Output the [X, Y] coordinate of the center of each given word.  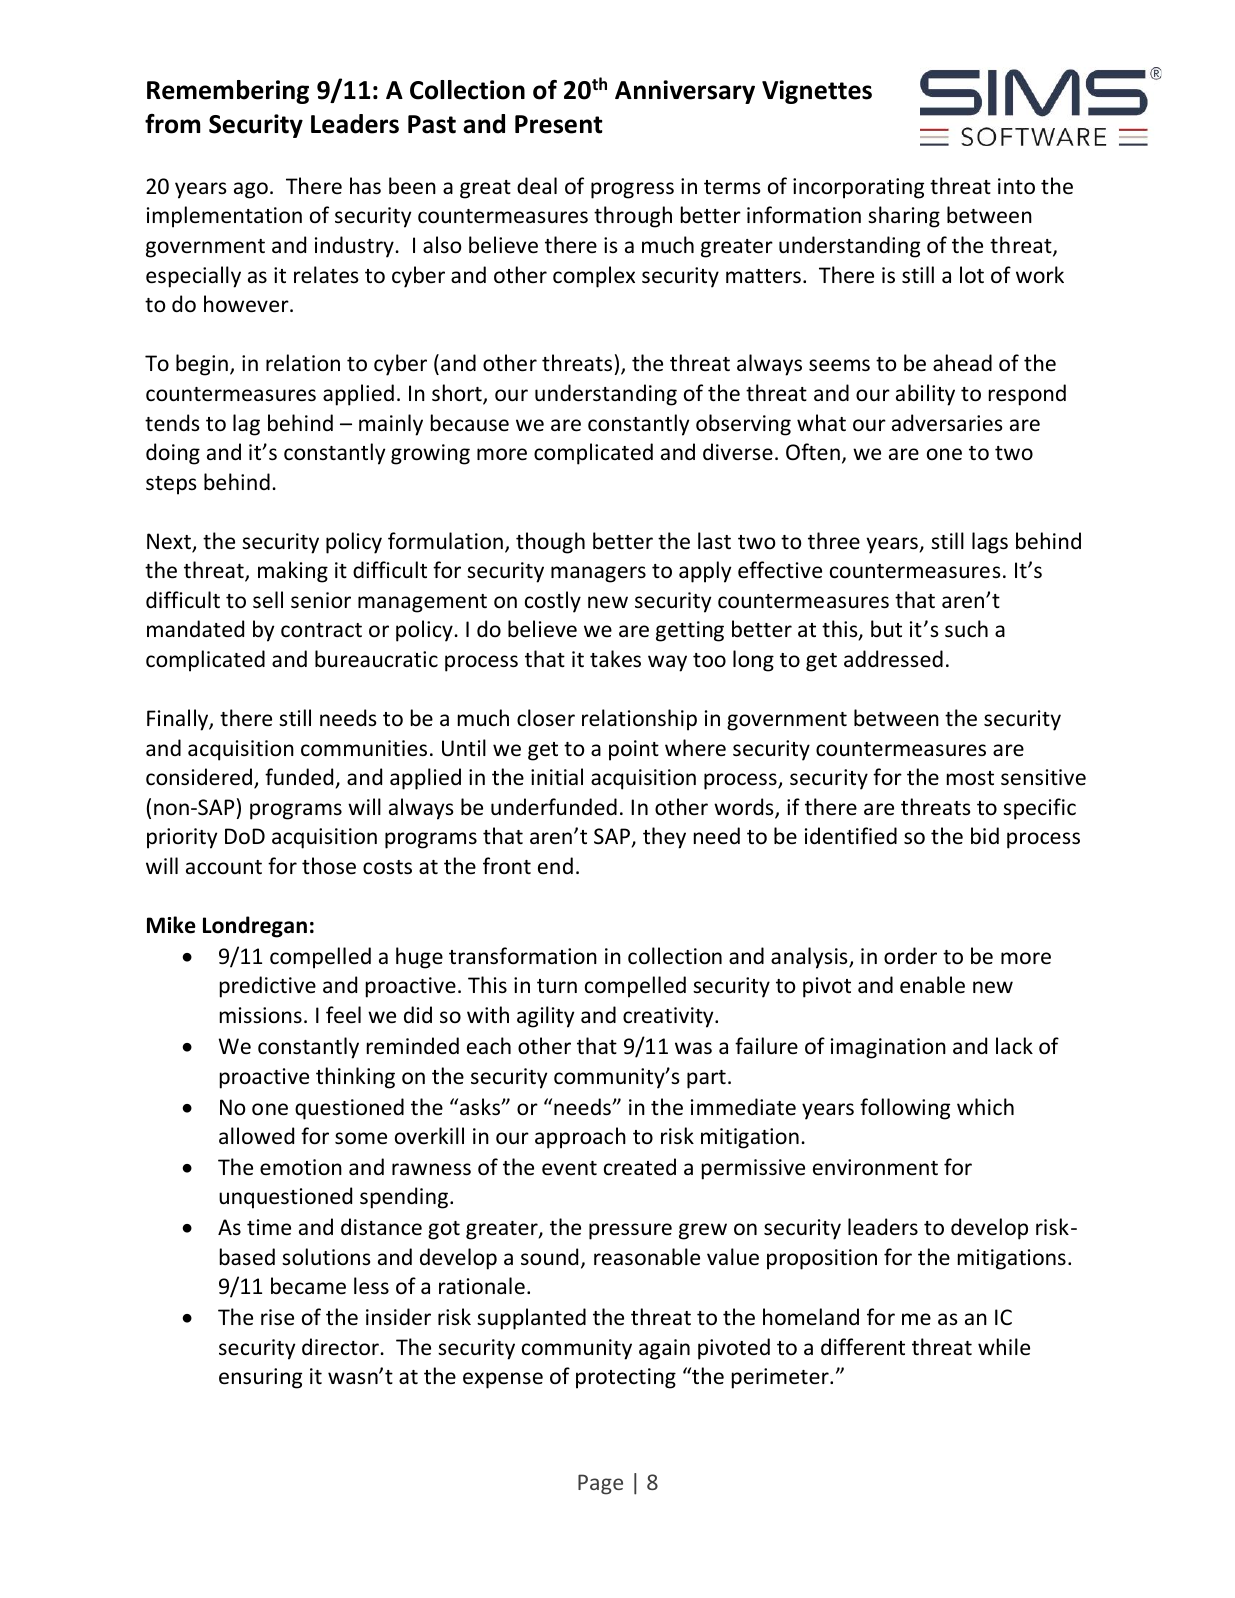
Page [600, 1484]
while [1004, 1347]
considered [200, 778]
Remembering [228, 92]
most [970, 778]
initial [557, 776]
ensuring [260, 1378]
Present [559, 124]
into [1016, 186]
